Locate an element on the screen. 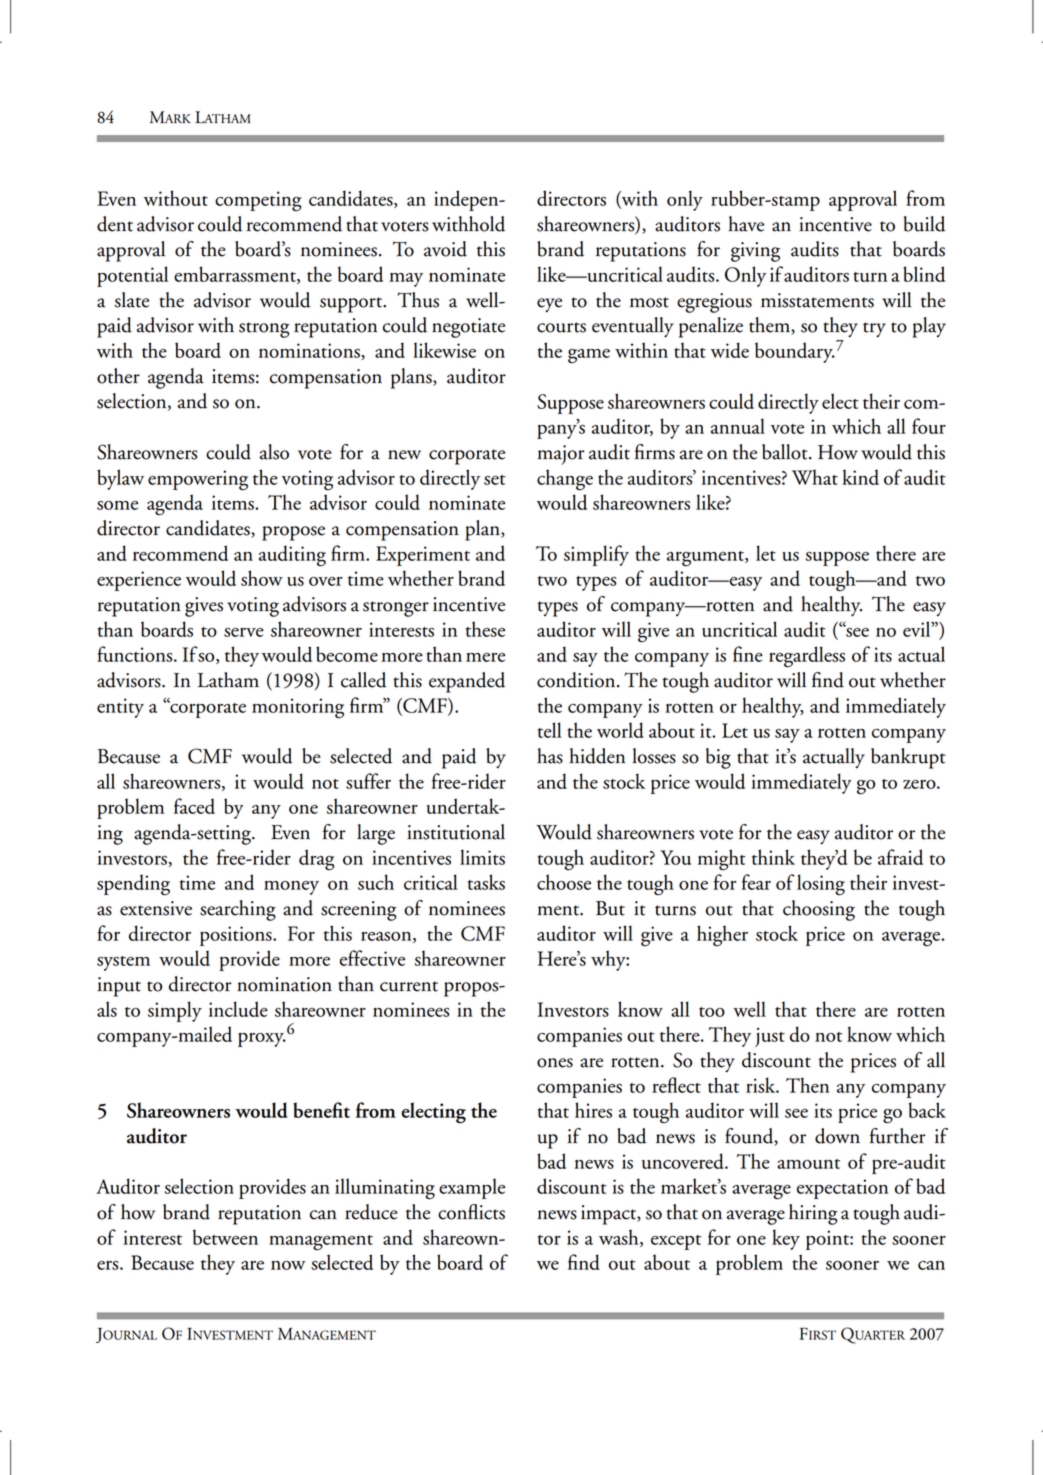 The image size is (1043, 1475). avoid is located at coordinates (445, 249).
